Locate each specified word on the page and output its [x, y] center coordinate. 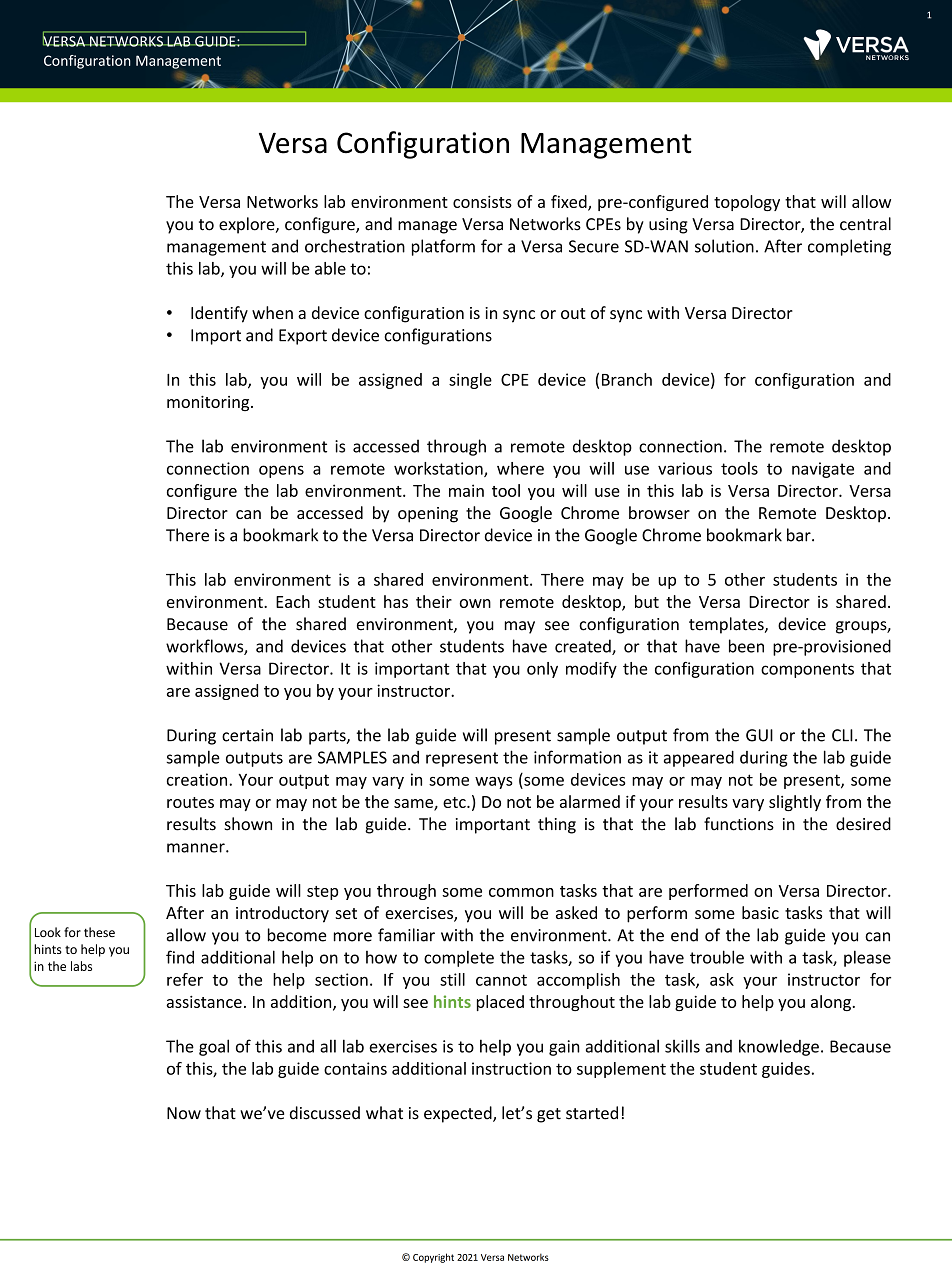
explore [248, 225]
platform [443, 247]
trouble [717, 957]
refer [185, 979]
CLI [842, 735]
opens [281, 471]
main [466, 490]
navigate [823, 470]
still [452, 979]
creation [198, 779]
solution [724, 246]
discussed [325, 1113]
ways [494, 783]
